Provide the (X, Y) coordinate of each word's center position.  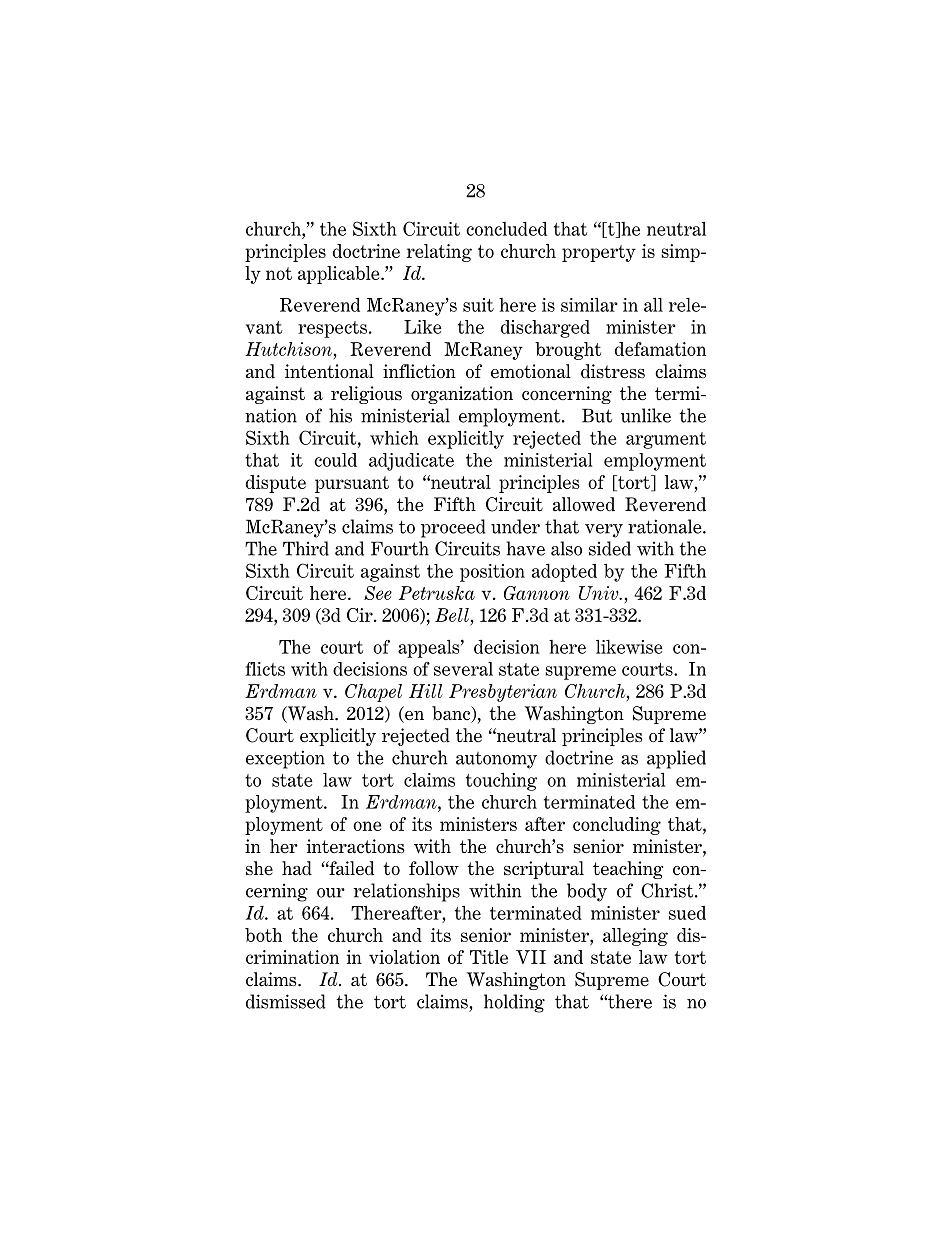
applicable (340, 275)
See (378, 593)
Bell (452, 615)
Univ (600, 593)
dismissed (286, 1001)
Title (489, 957)
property (599, 253)
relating (439, 253)
